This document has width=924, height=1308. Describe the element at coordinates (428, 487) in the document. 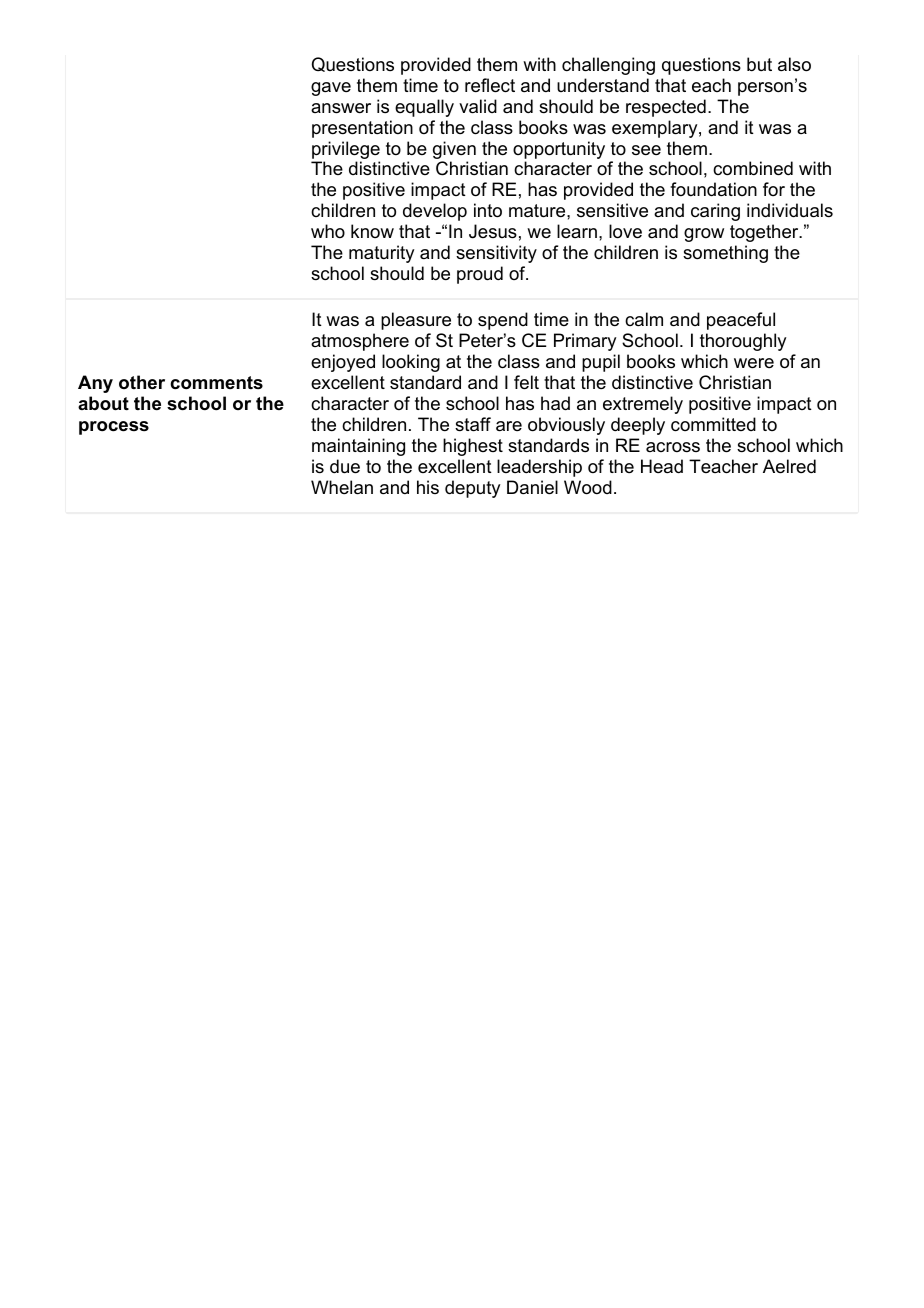

I see `his` at that location.
